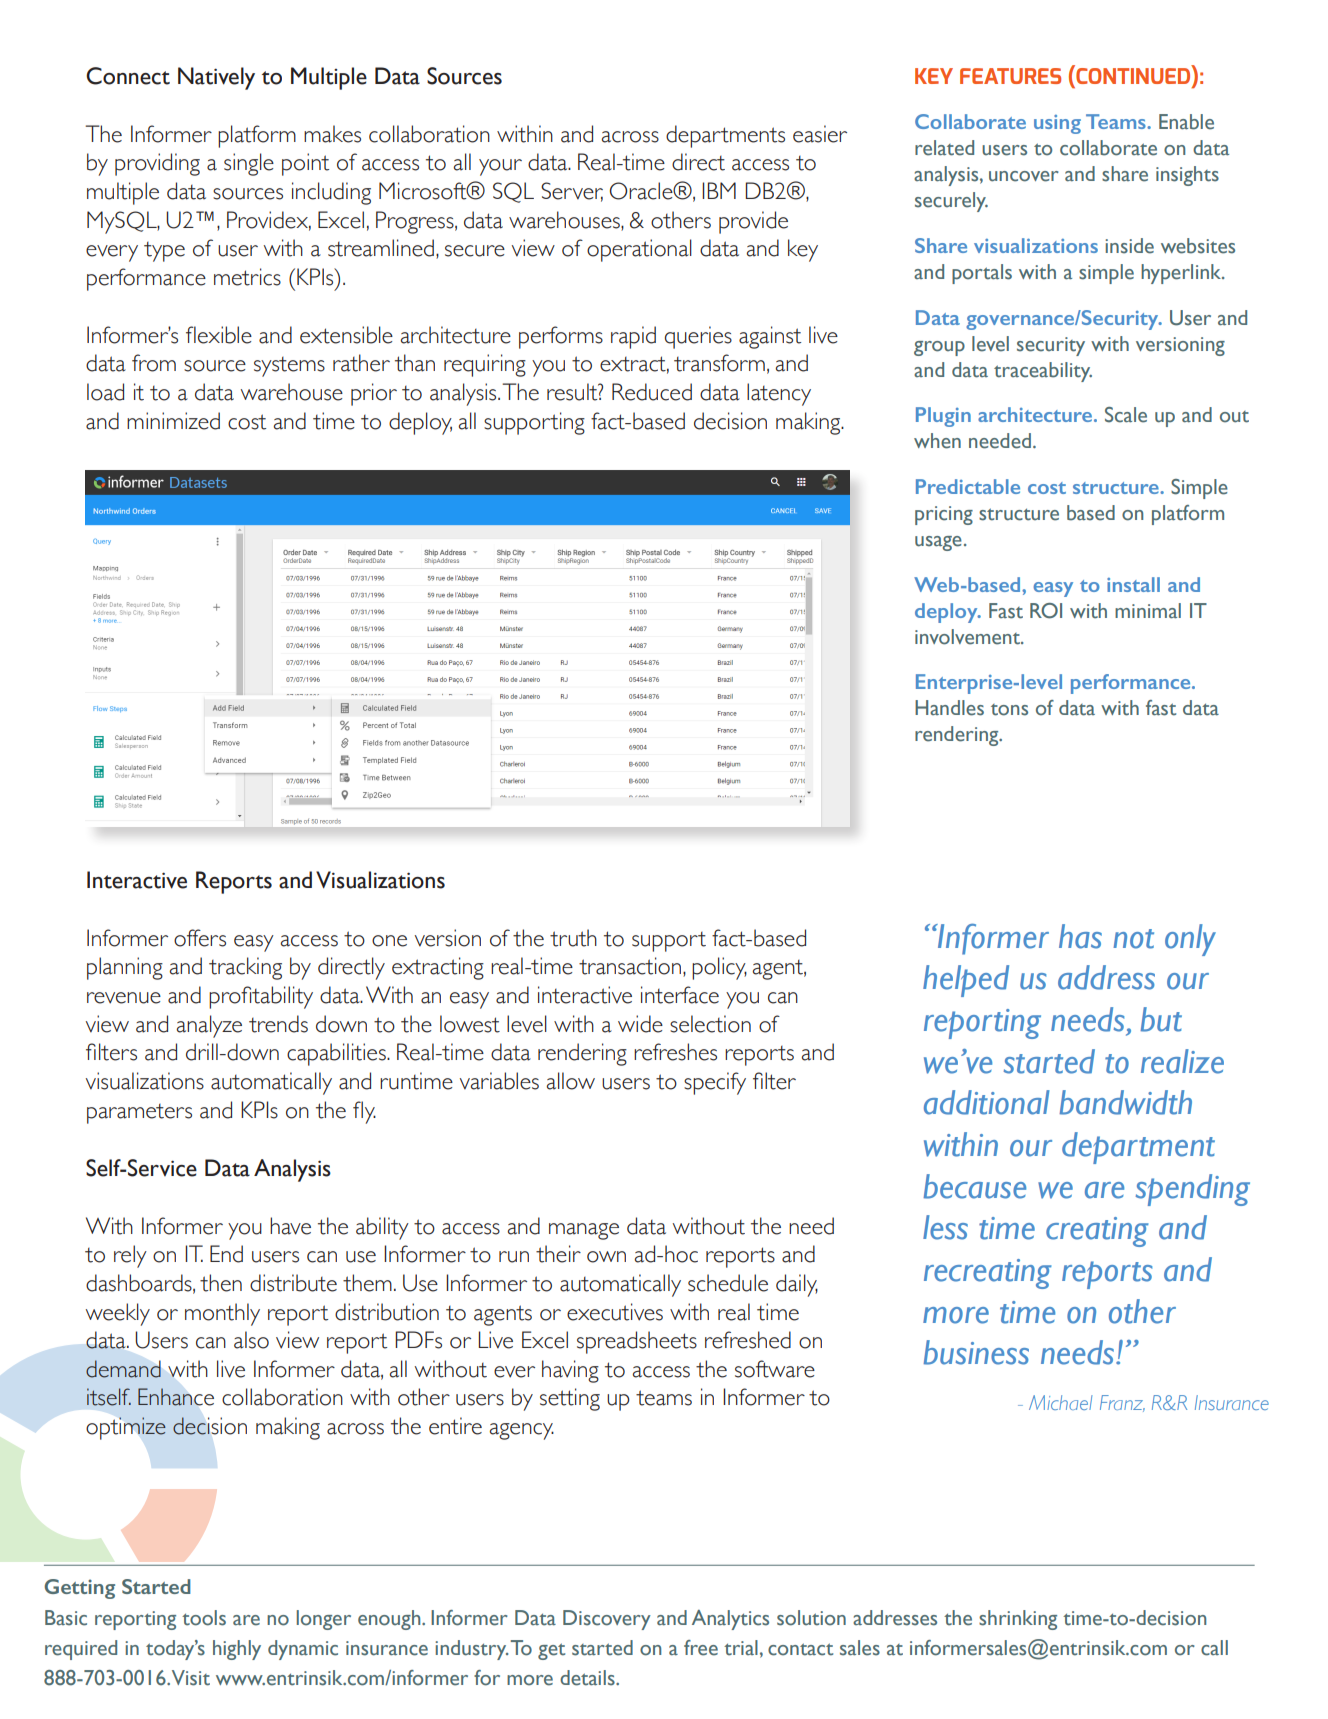  Describe the element at coordinates (573, 938) in the image. I see `truth` at that location.
